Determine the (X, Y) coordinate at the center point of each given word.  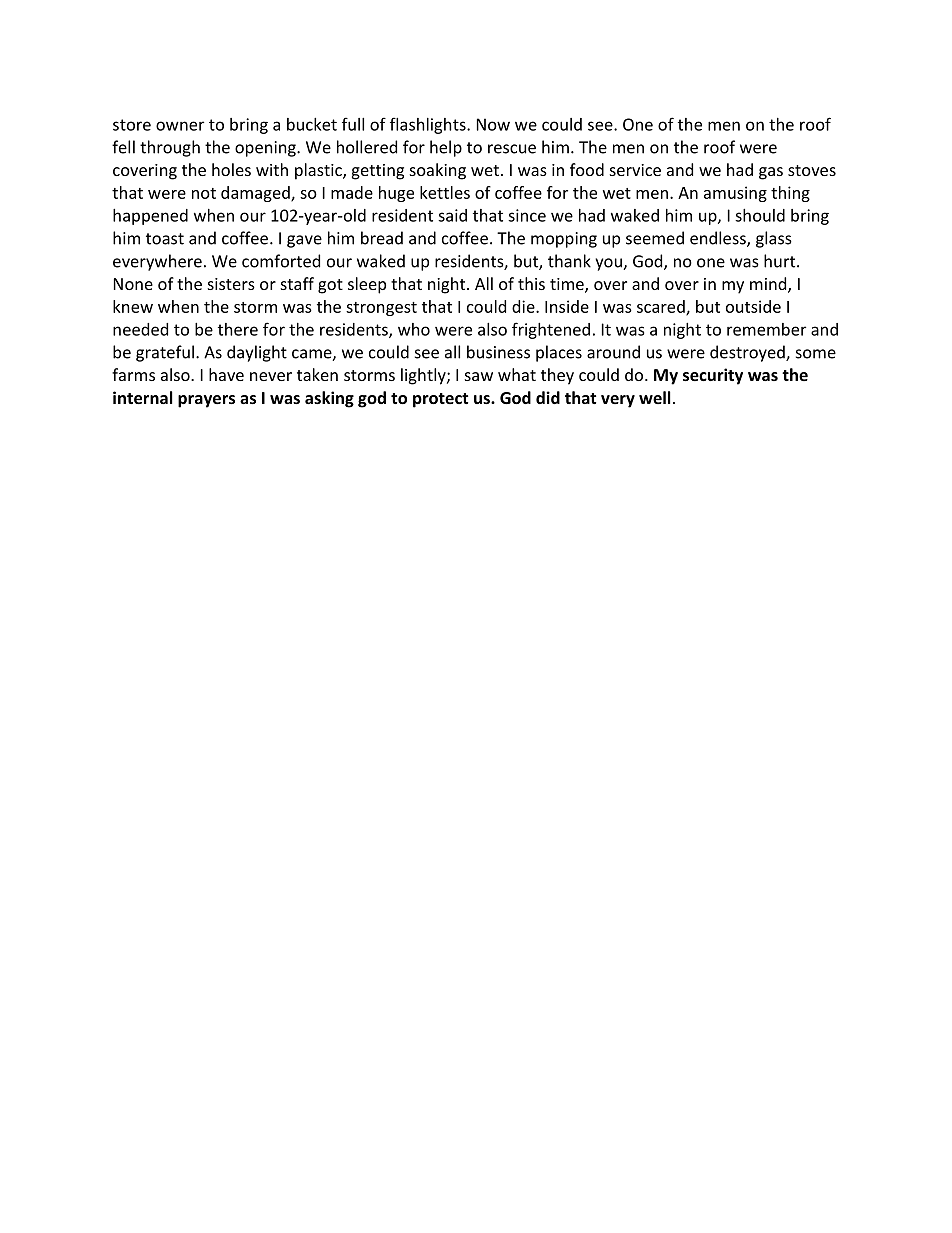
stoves (812, 170)
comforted (281, 261)
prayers (206, 401)
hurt (781, 261)
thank (569, 261)
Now (493, 124)
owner (180, 126)
